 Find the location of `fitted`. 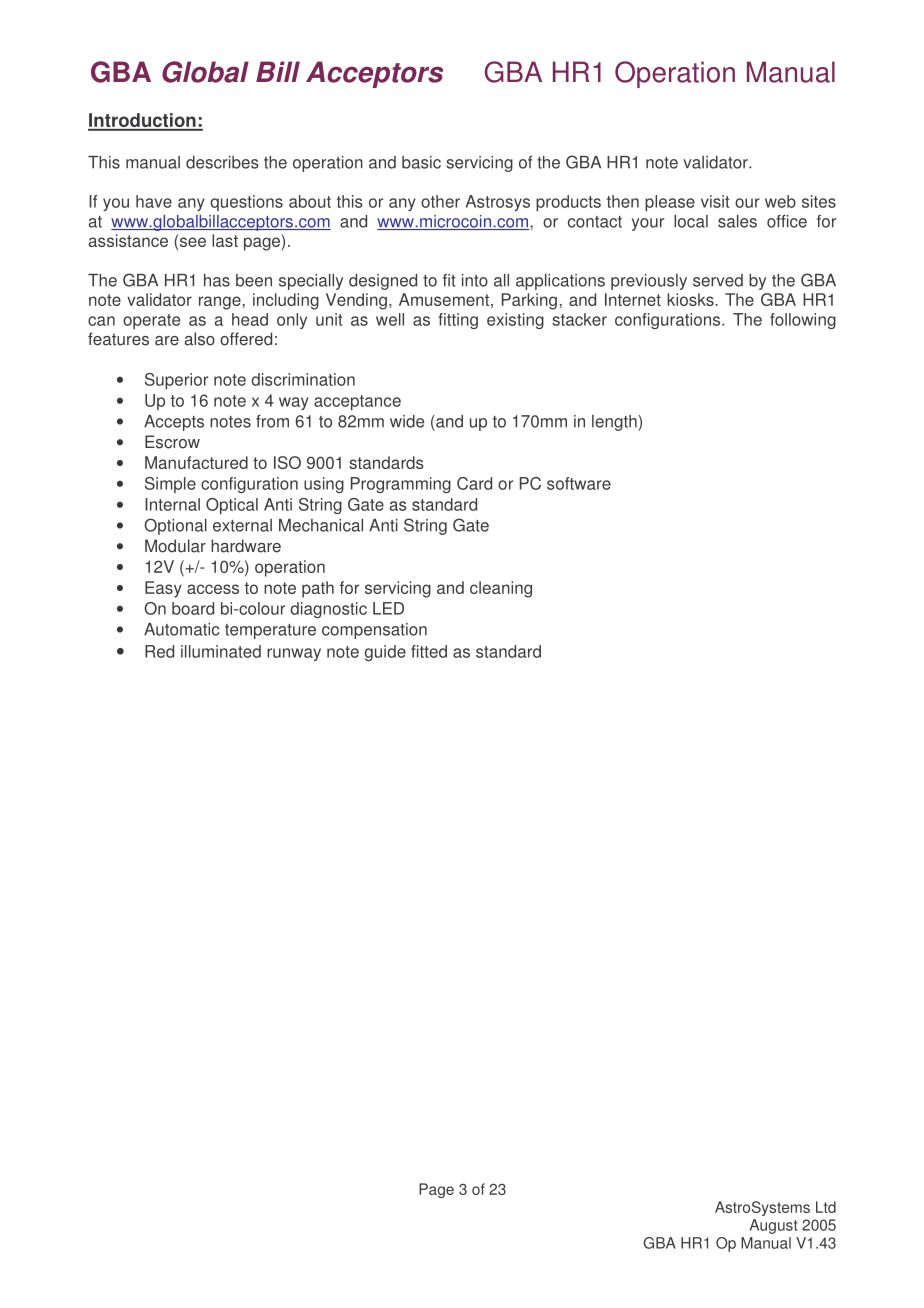

fitted is located at coordinates (429, 651).
